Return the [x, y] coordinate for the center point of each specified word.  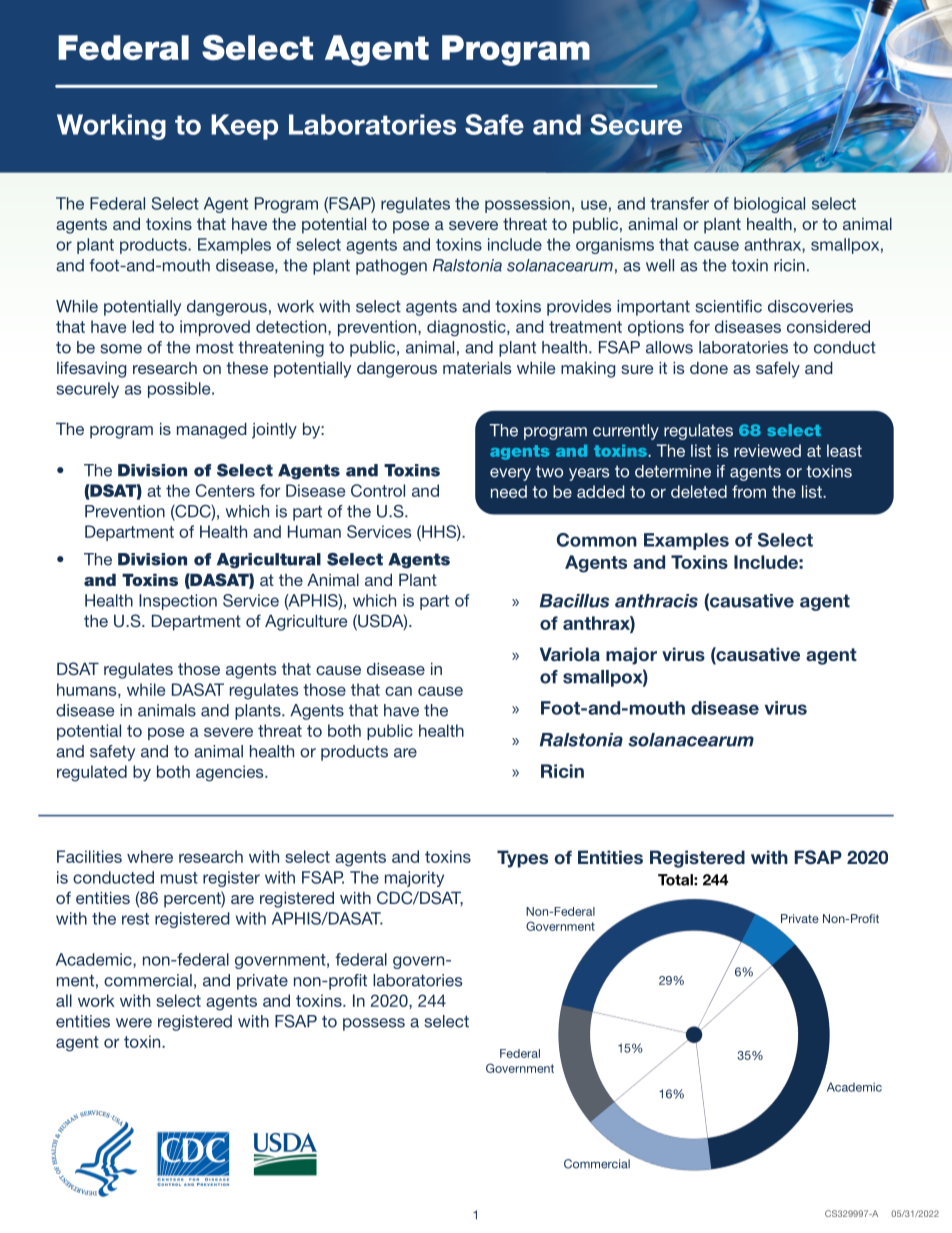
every [510, 474]
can [398, 691]
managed [212, 431]
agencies [231, 773]
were [134, 1023]
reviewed [767, 450]
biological [769, 205]
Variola [570, 654]
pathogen [391, 267]
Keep [244, 127]
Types [522, 859]
